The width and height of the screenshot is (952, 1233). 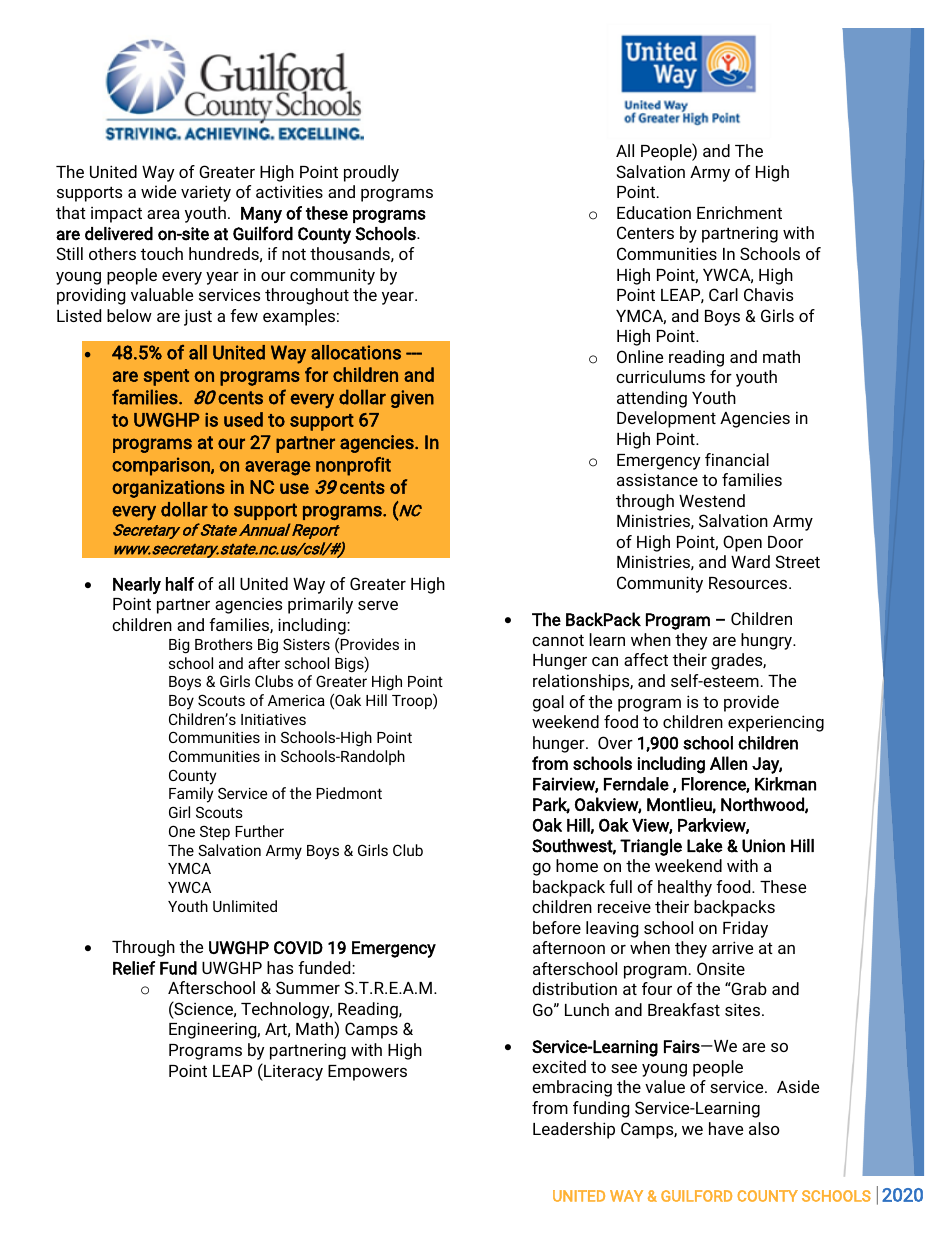 What do you see at coordinates (371, 173) in the screenshot?
I see `proudly` at bounding box center [371, 173].
